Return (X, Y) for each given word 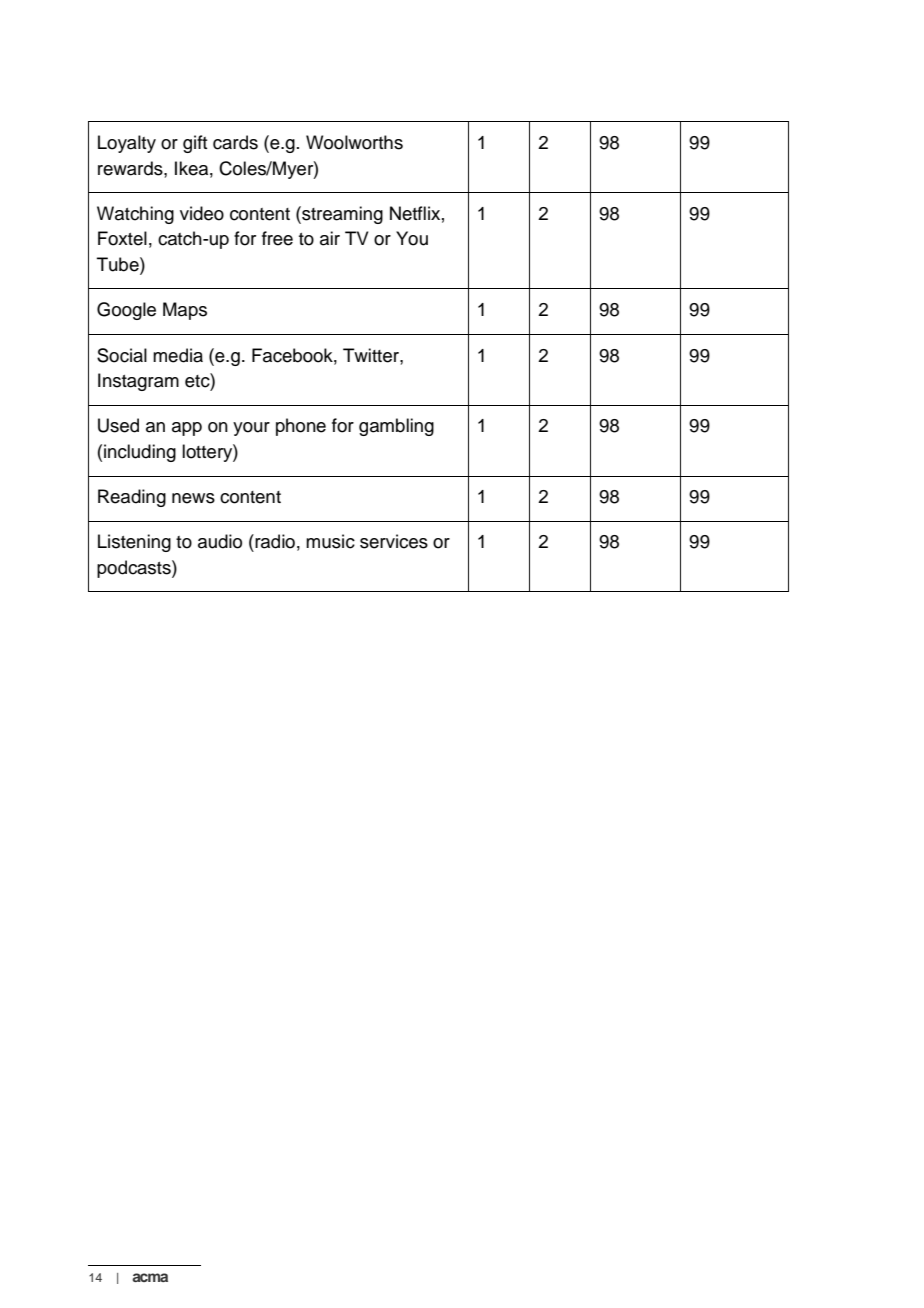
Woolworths (354, 142)
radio (274, 541)
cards (235, 142)
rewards (131, 168)
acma (150, 1277)
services (394, 541)
